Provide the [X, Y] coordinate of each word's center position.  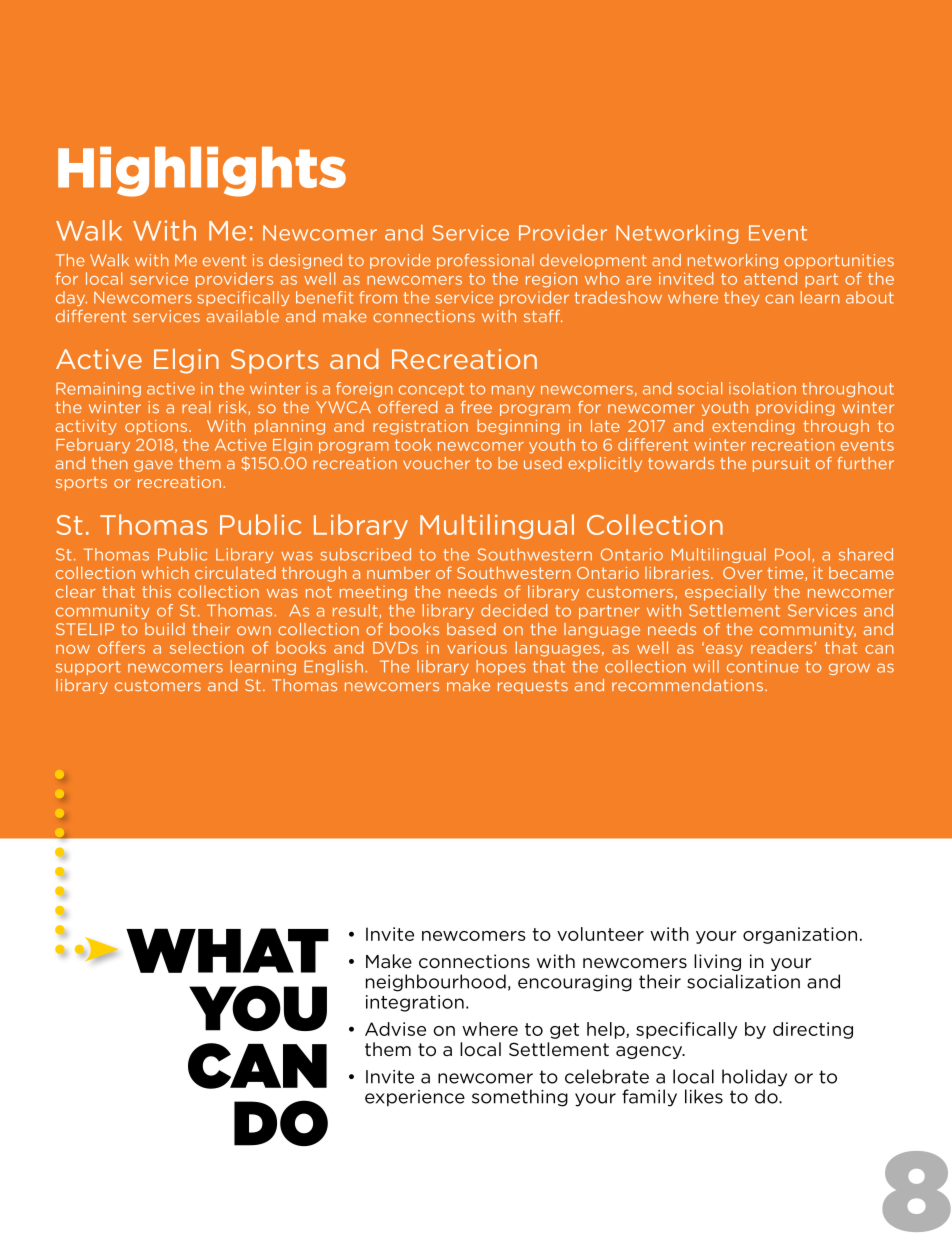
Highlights [202, 171]
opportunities [839, 261]
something [520, 1098]
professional [485, 261]
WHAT [227, 950]
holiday [754, 1078]
